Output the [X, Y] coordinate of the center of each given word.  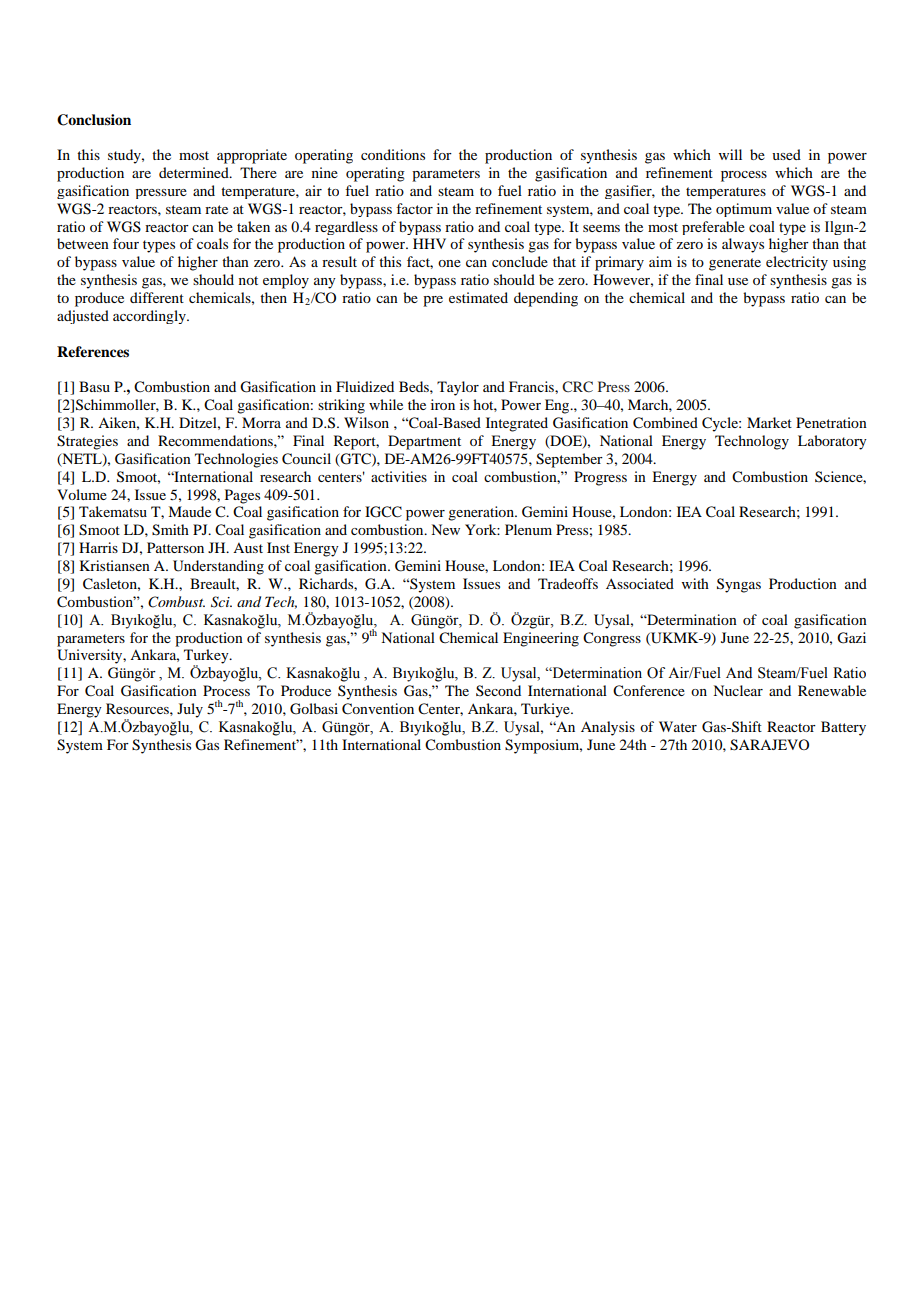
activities [399, 476]
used [786, 154]
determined [195, 172]
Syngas [739, 585]
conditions [393, 154]
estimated [478, 297]
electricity [797, 263]
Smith [170, 530]
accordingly [150, 317]
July [190, 710]
